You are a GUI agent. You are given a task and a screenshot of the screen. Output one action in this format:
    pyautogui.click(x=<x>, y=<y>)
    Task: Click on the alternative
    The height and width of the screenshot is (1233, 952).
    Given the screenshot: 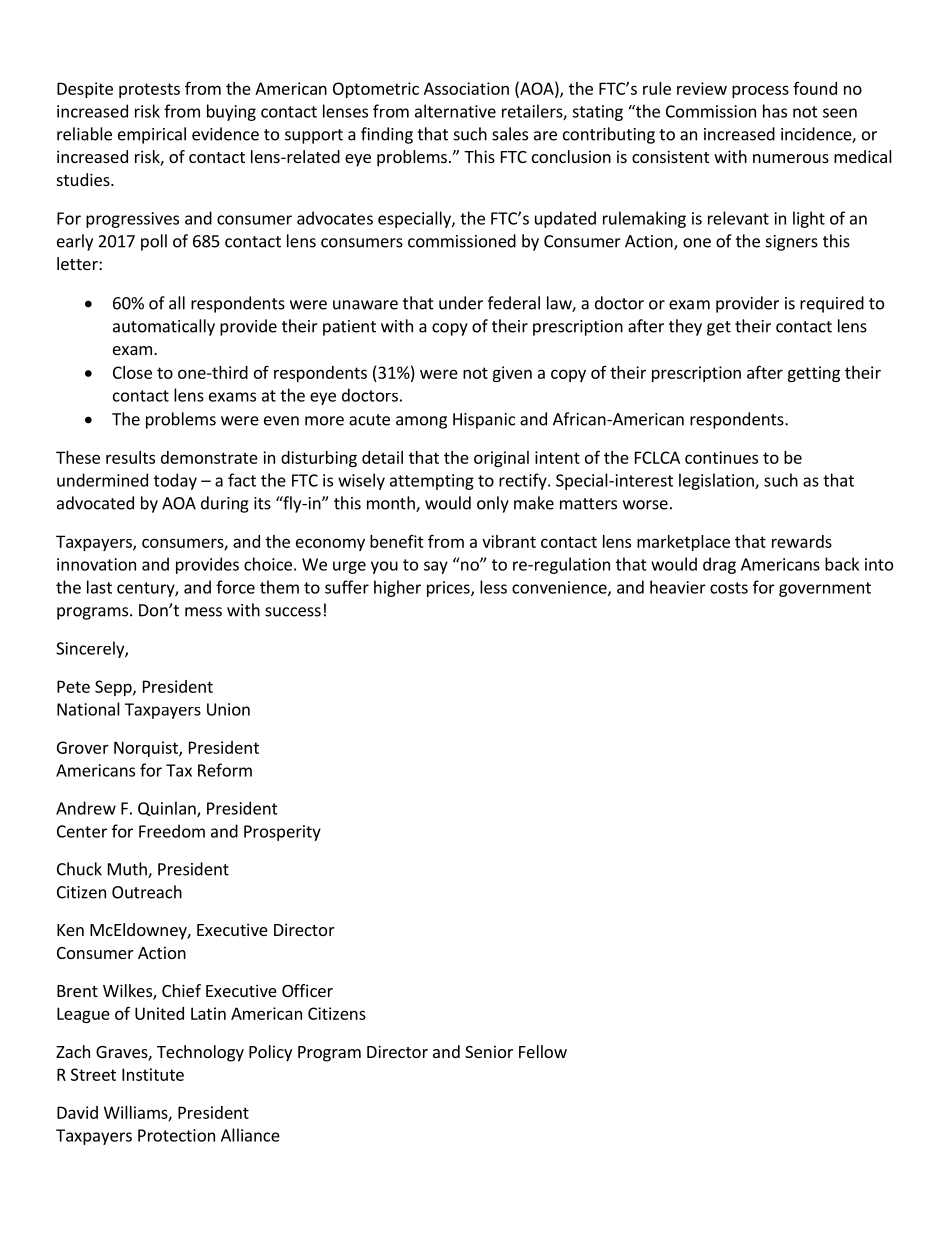 What is the action you would take?
    pyautogui.click(x=455, y=111)
